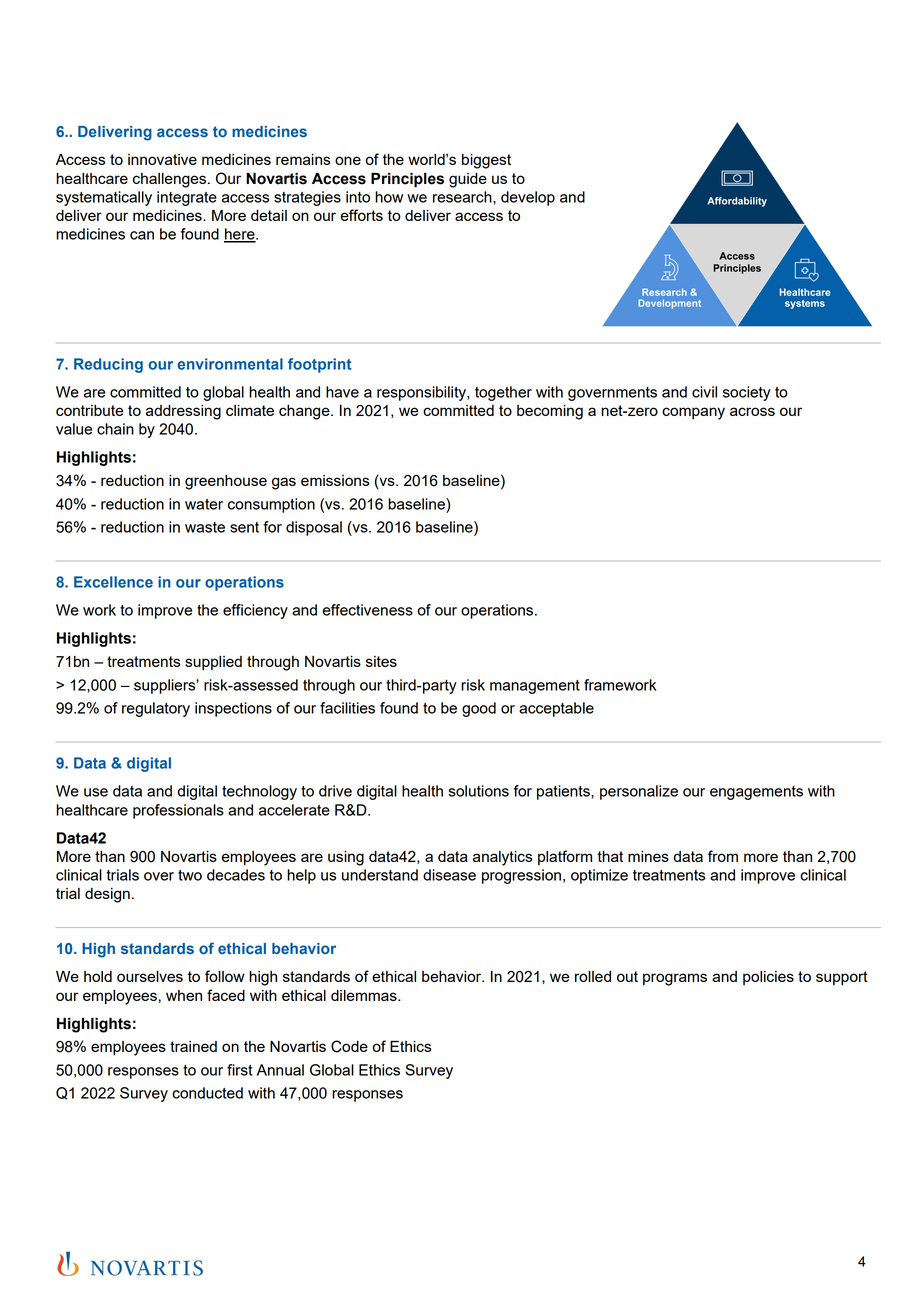 The width and height of the screenshot is (924, 1308). Describe the element at coordinates (368, 610) in the screenshot. I see `effectiveness` at that location.
